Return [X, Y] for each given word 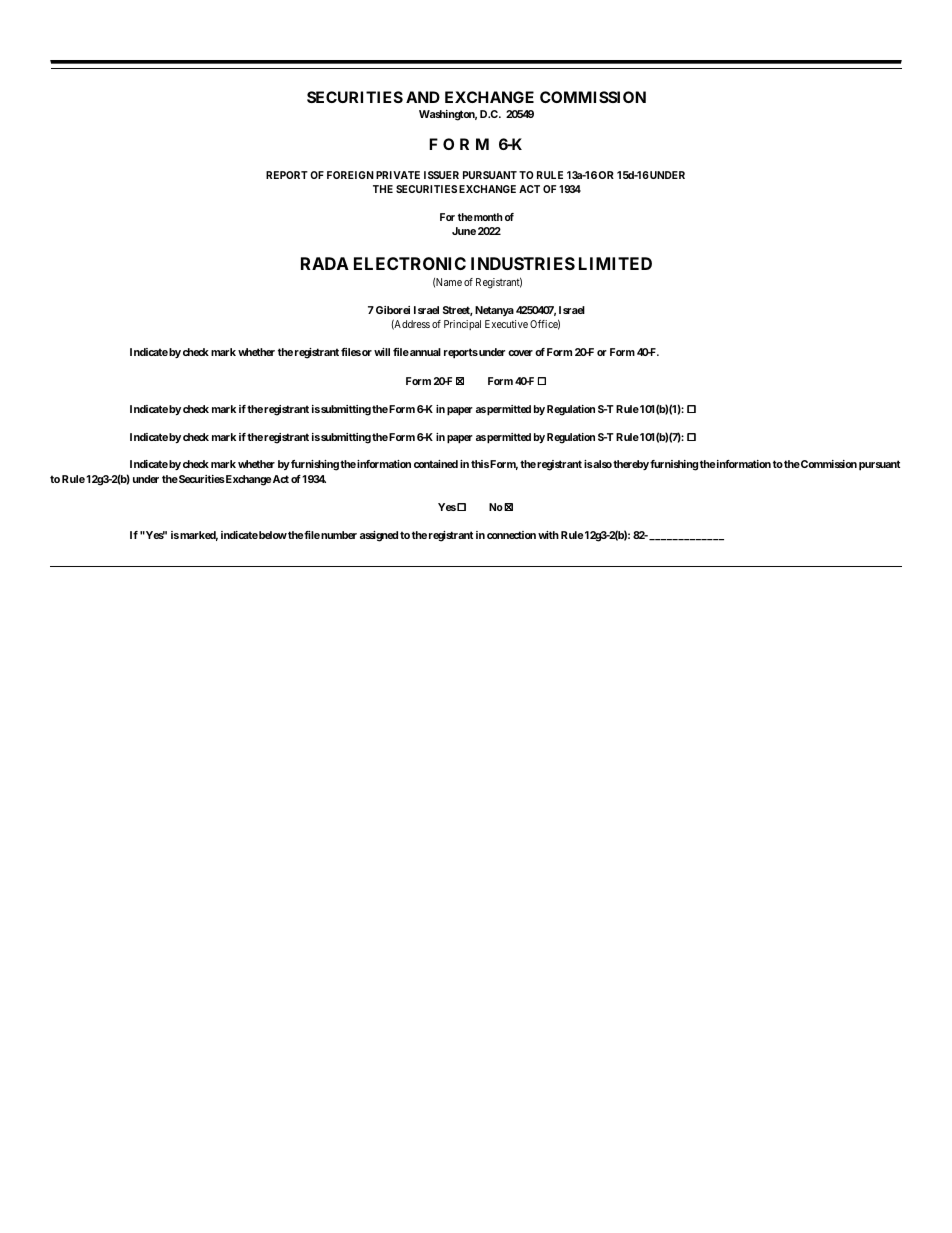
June [464, 231]
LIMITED [615, 263]
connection [511, 535]
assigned [379, 536]
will [382, 352]
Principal [462, 325]
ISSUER [441, 175]
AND [423, 97]
